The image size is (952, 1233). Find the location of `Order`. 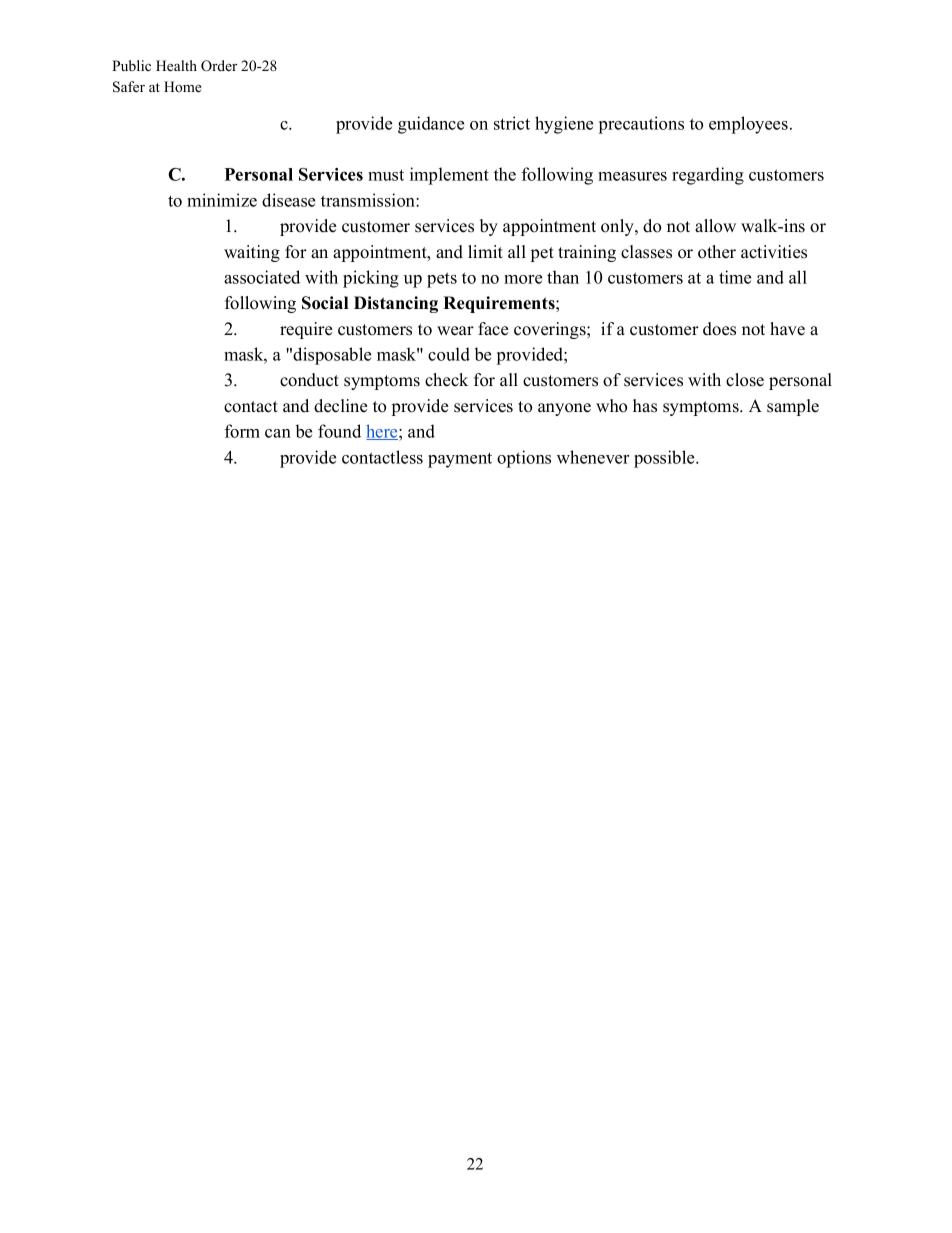

Order is located at coordinates (219, 66).
